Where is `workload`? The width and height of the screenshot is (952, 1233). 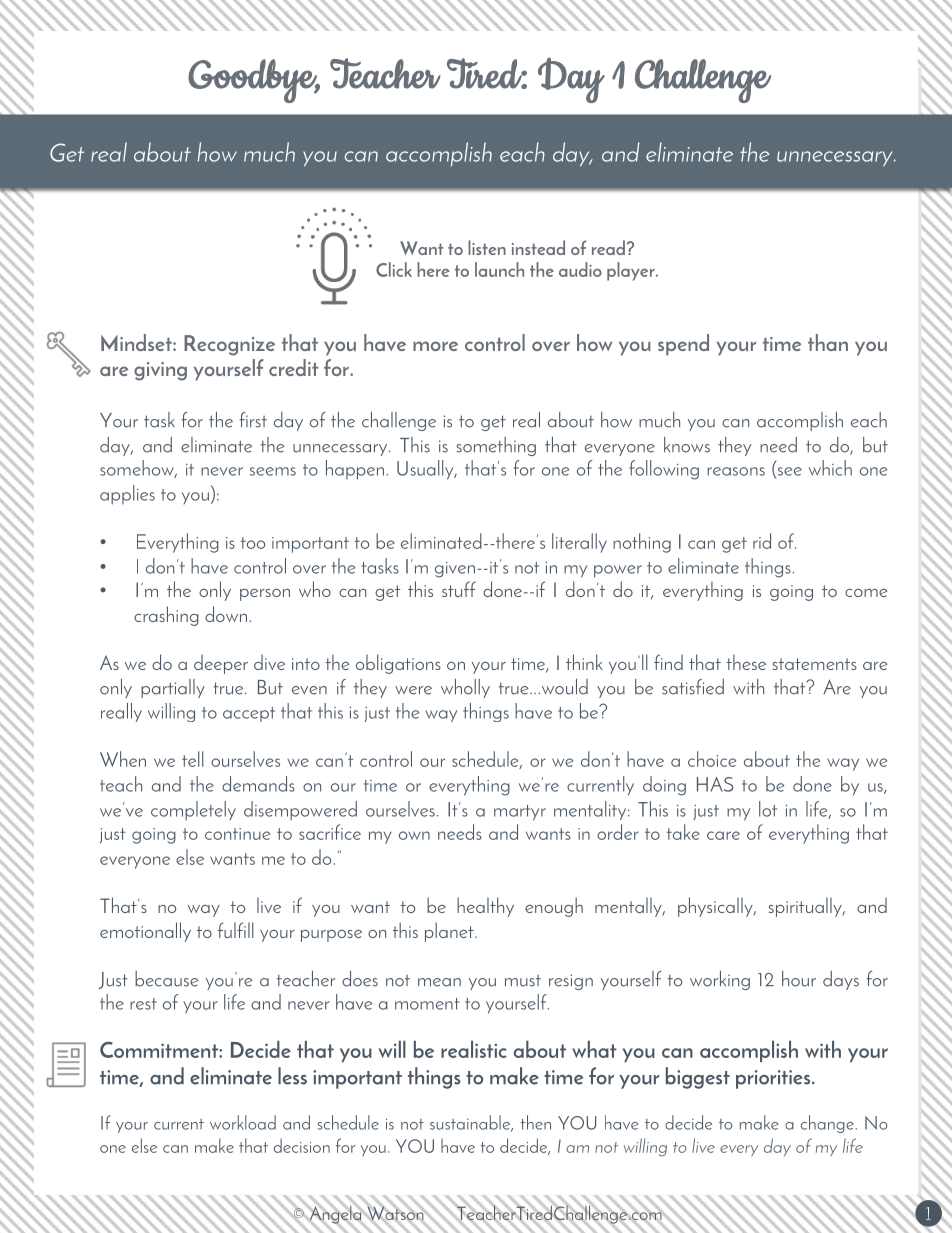
workload is located at coordinates (243, 1122).
